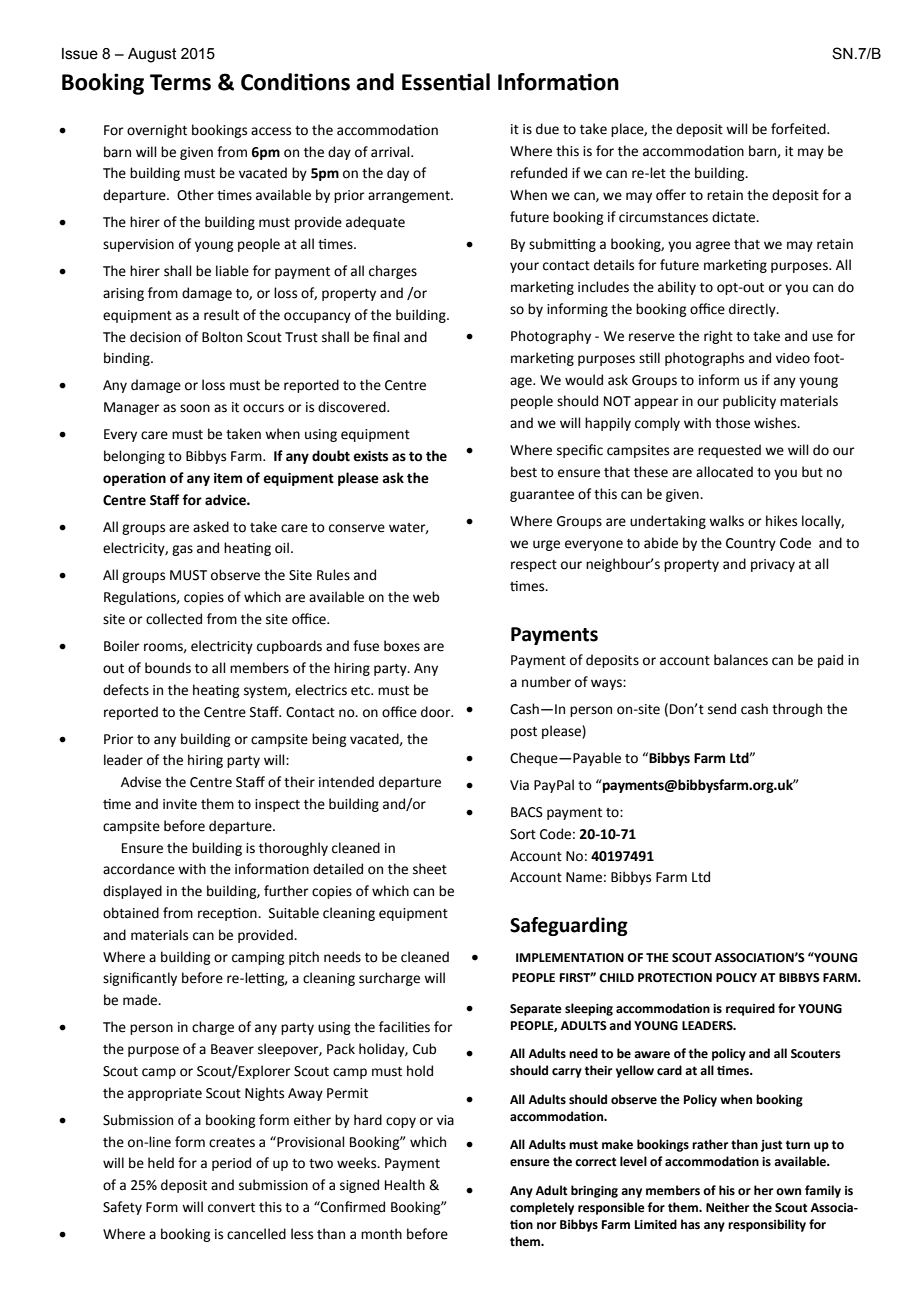 Image resolution: width=924 pixels, height=1308 pixels. Describe the element at coordinates (180, 82) in the page. I see `Terms` at that location.
